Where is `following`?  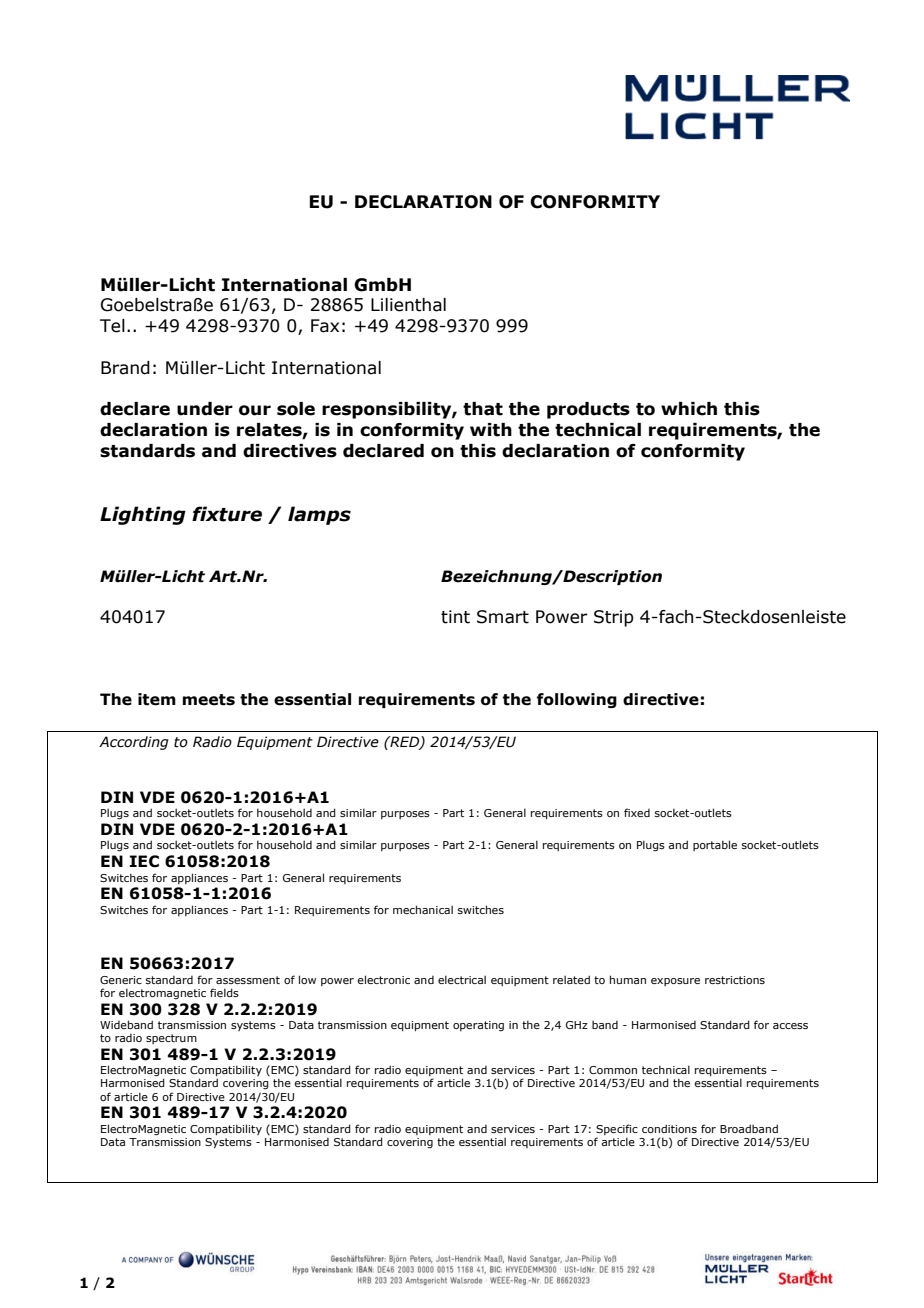 following is located at coordinates (577, 700).
